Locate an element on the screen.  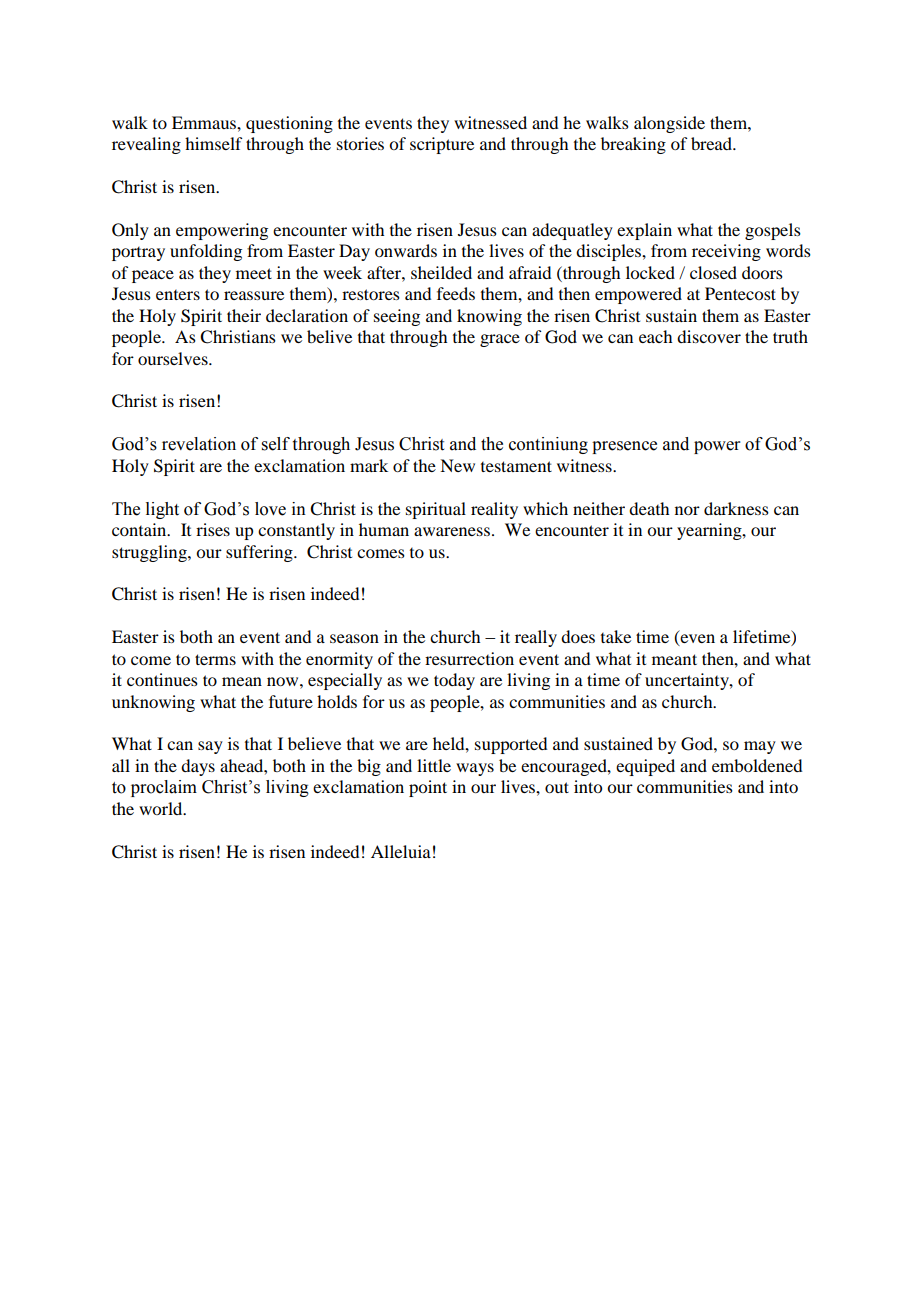
revealing is located at coordinates (146, 145).
